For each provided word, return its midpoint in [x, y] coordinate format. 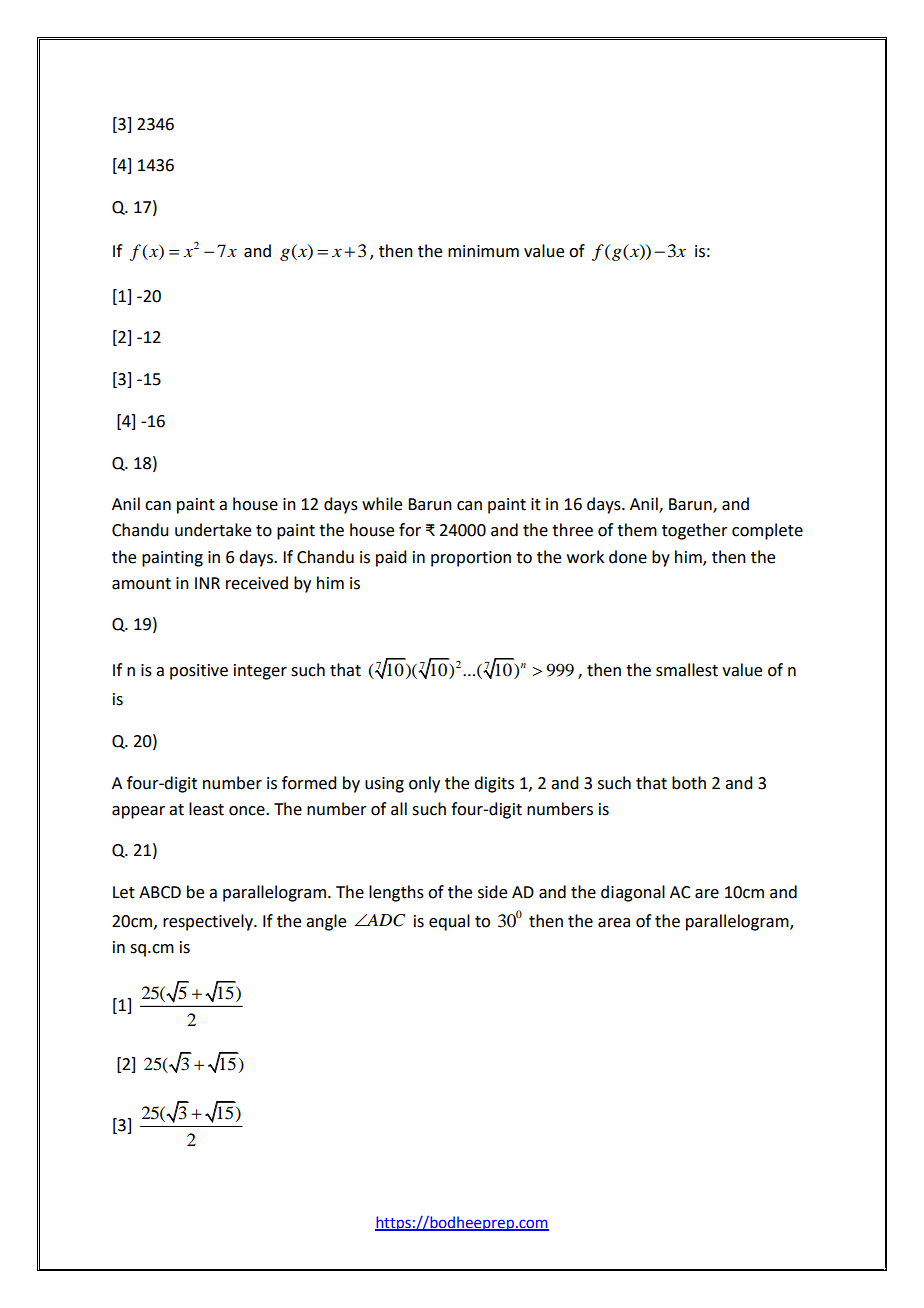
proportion [471, 559]
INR [207, 583]
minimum [483, 251]
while [382, 504]
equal [449, 922]
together [695, 531]
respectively [209, 922]
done [628, 557]
